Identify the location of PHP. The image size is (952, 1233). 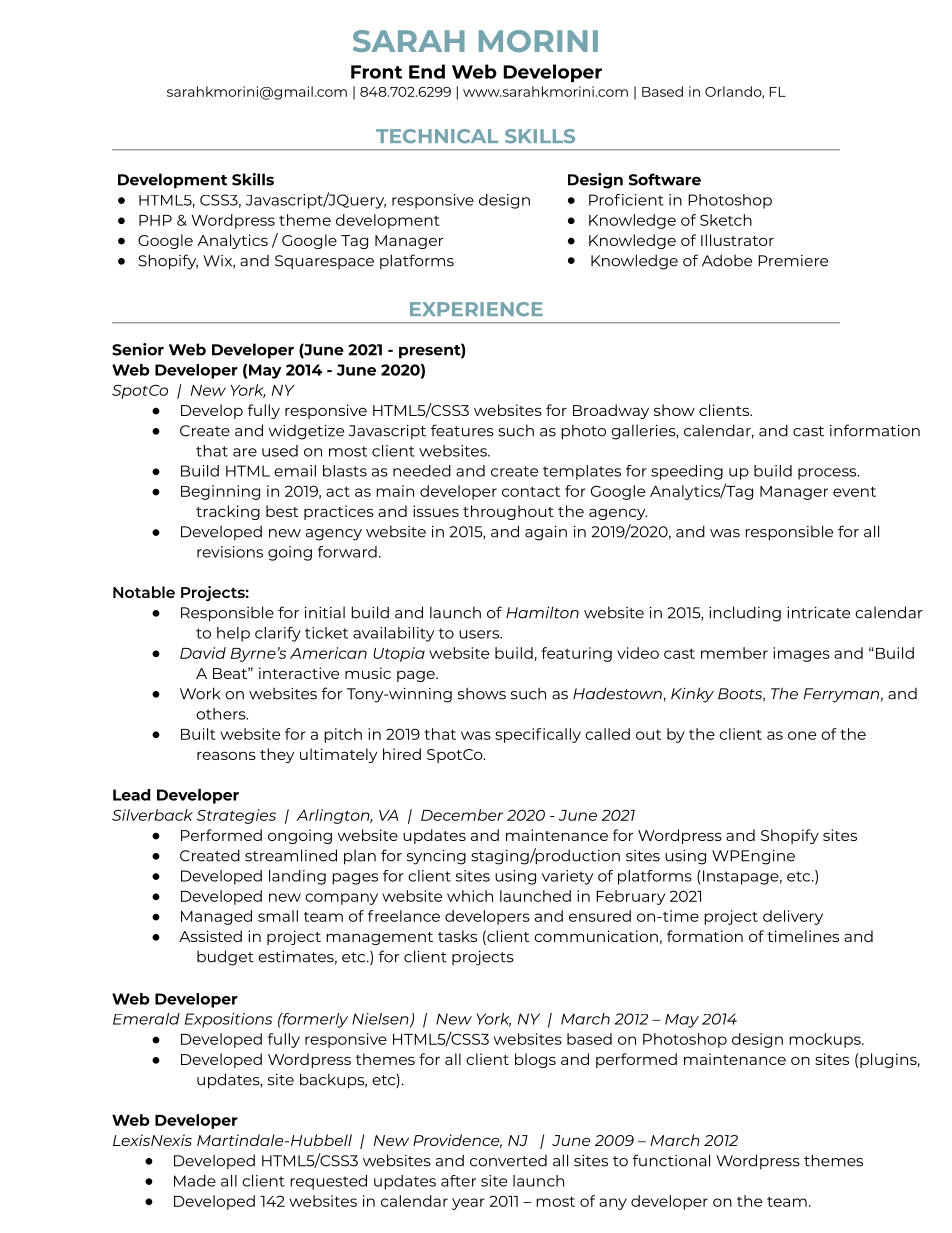
(155, 220).
